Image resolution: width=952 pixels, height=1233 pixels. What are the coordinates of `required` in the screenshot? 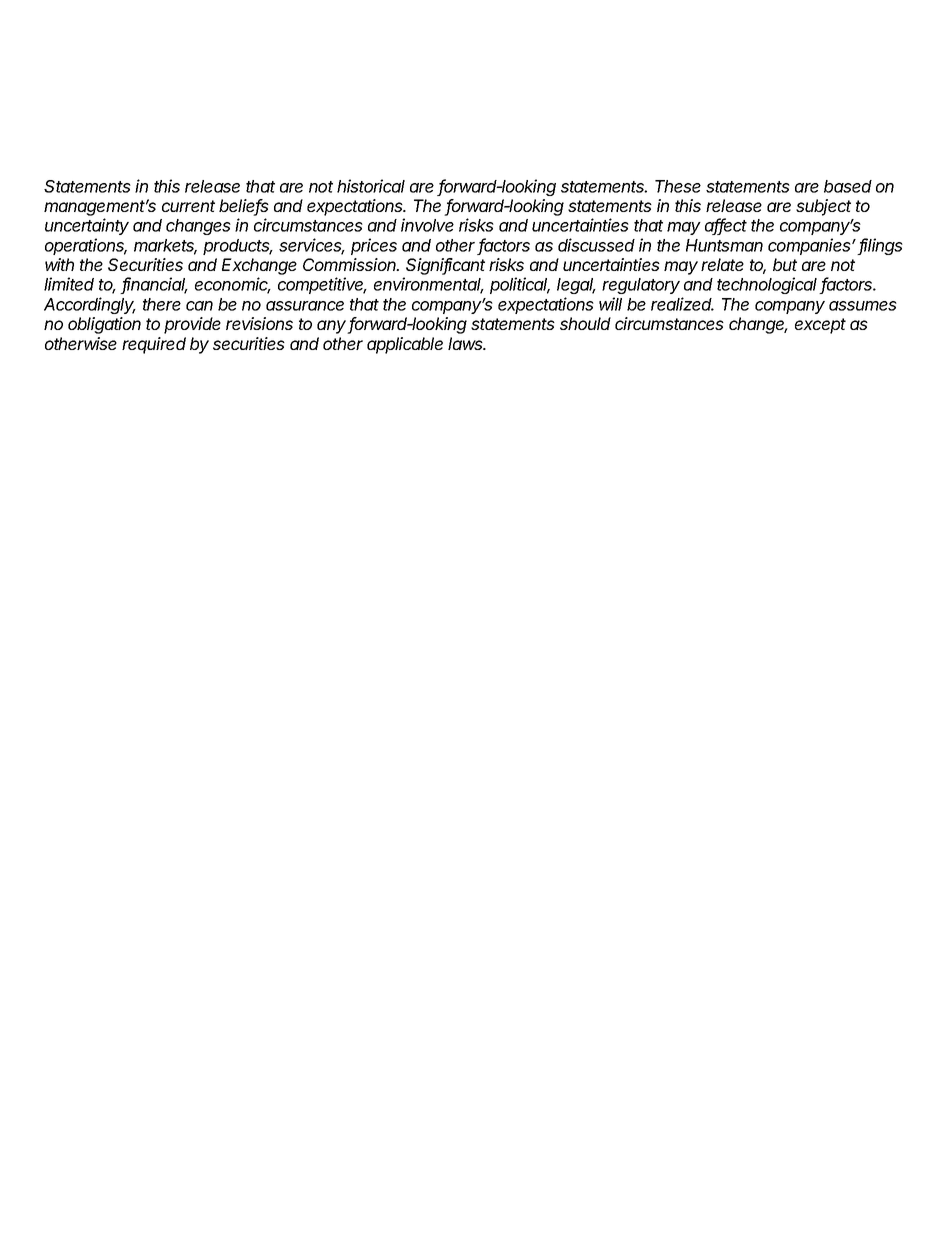 It's located at (154, 345).
